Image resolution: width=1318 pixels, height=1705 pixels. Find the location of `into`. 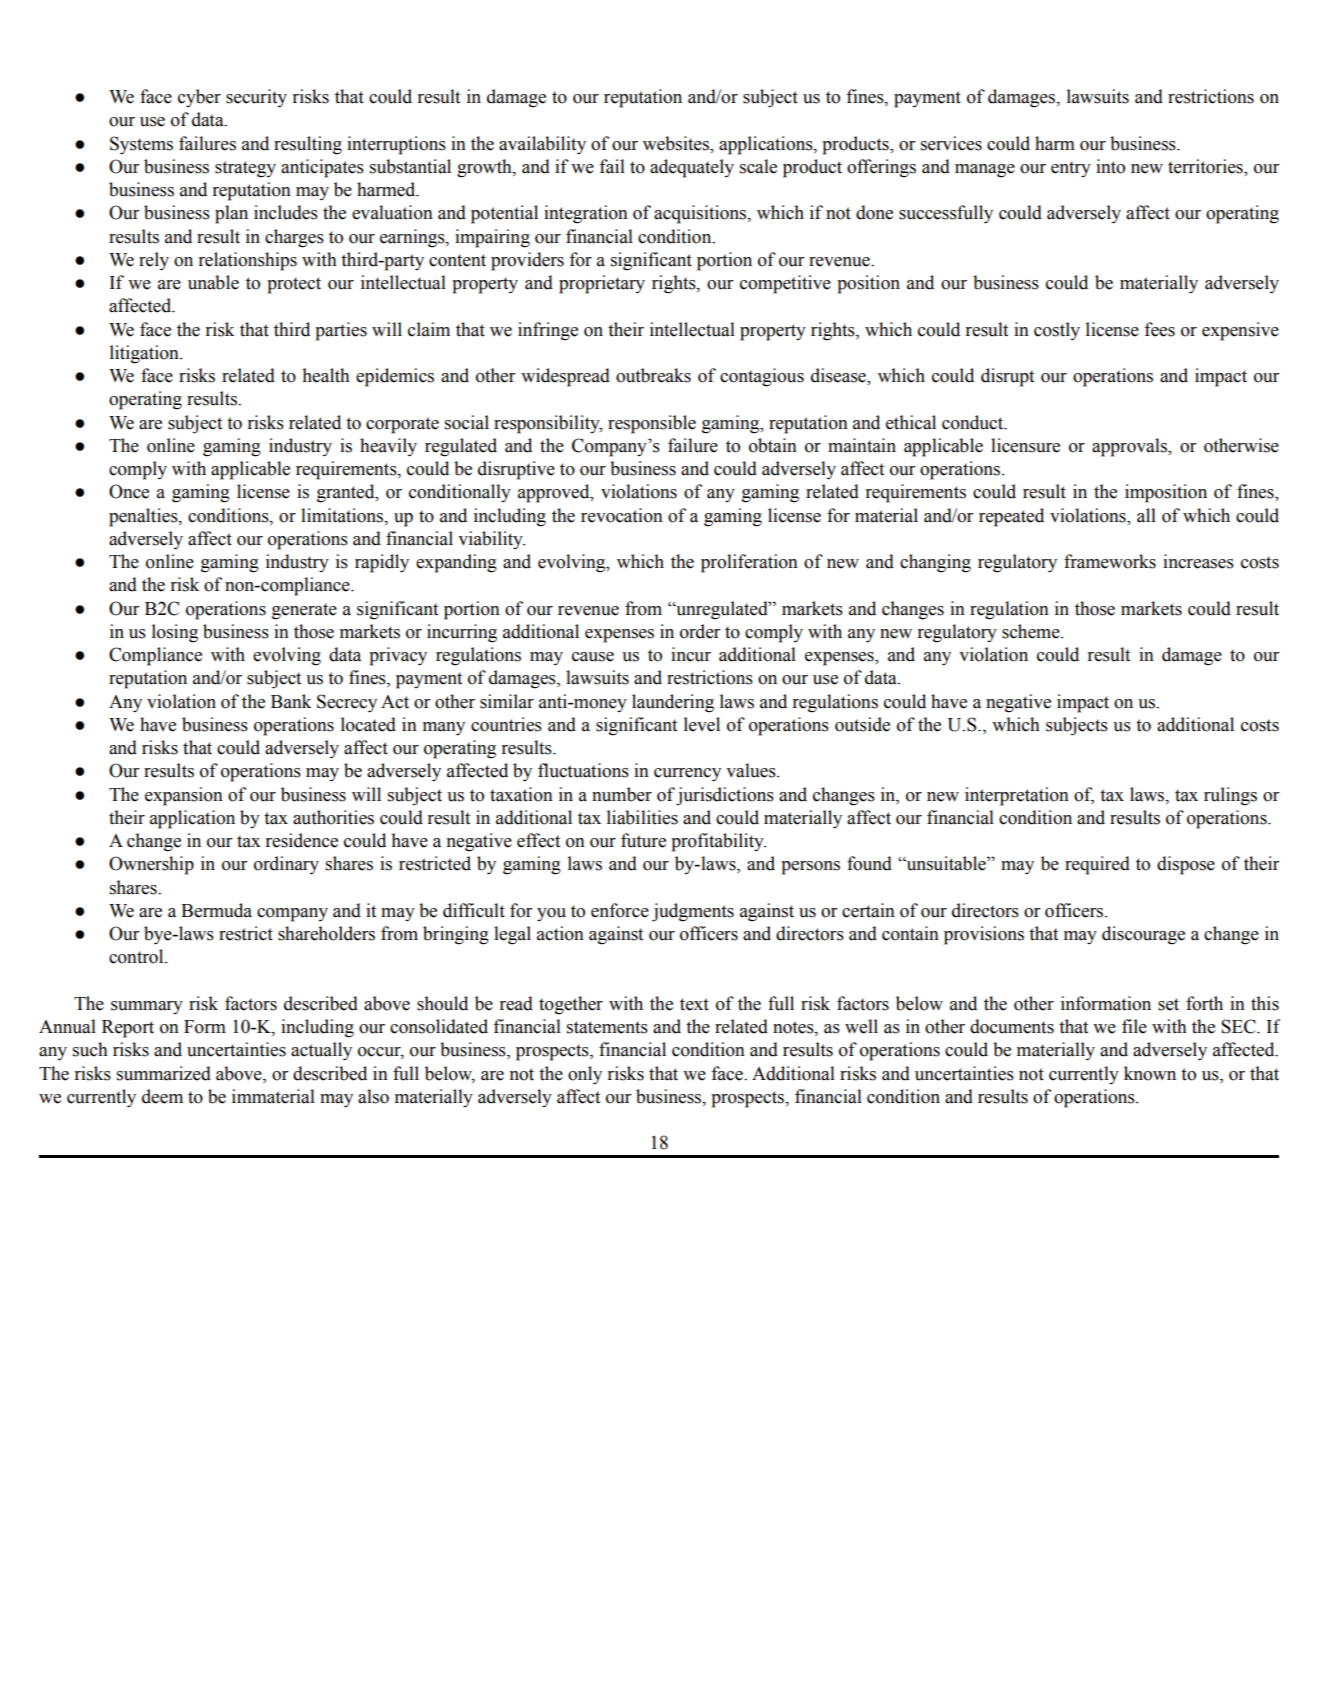

into is located at coordinates (1110, 166).
